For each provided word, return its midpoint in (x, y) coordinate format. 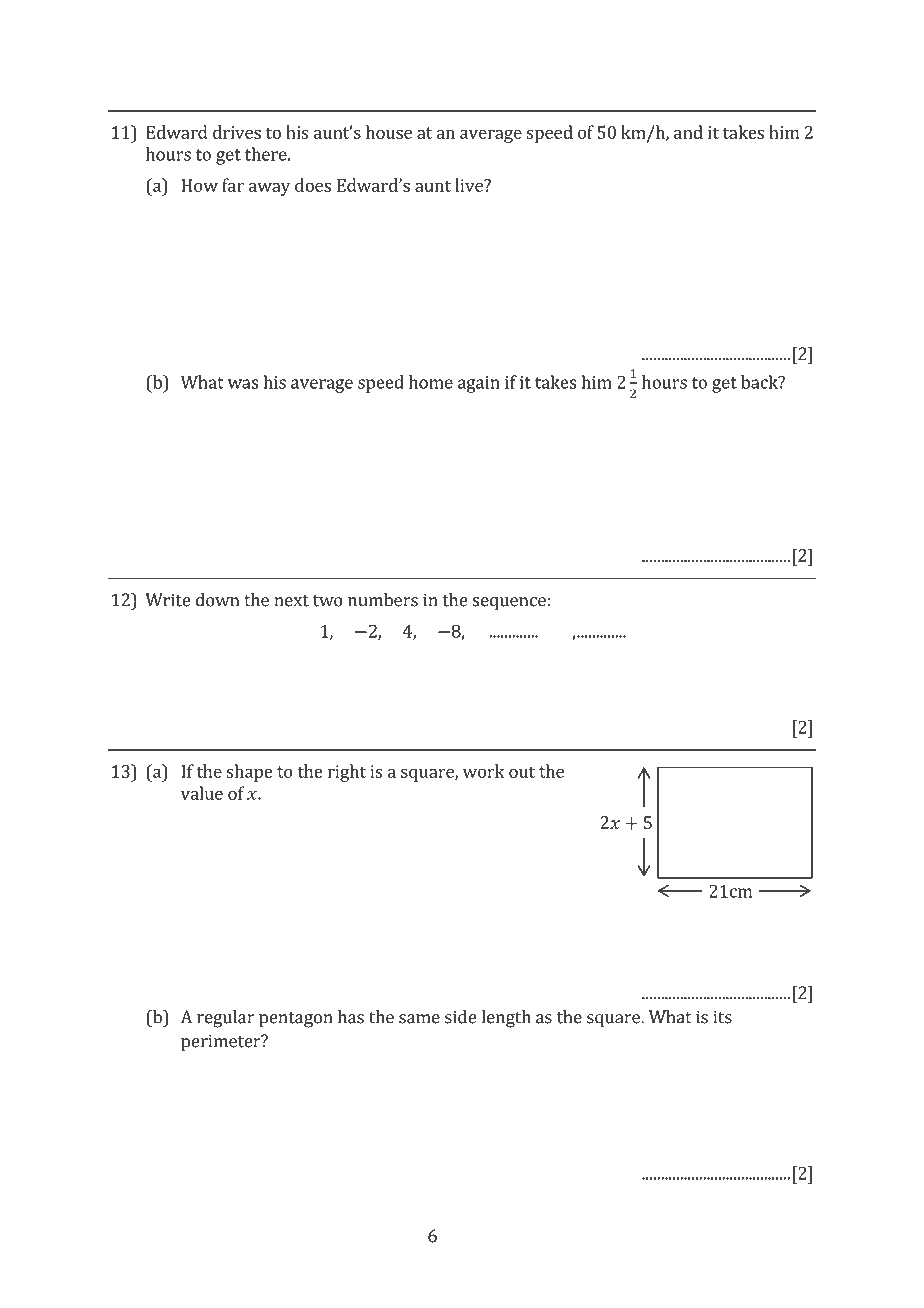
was (243, 384)
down (217, 600)
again (479, 384)
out (522, 772)
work (484, 771)
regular (226, 1019)
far (233, 185)
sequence (509, 604)
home (431, 382)
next (291, 601)
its (722, 1017)
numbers (383, 600)
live (470, 185)
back (760, 382)
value (202, 793)
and (688, 132)
